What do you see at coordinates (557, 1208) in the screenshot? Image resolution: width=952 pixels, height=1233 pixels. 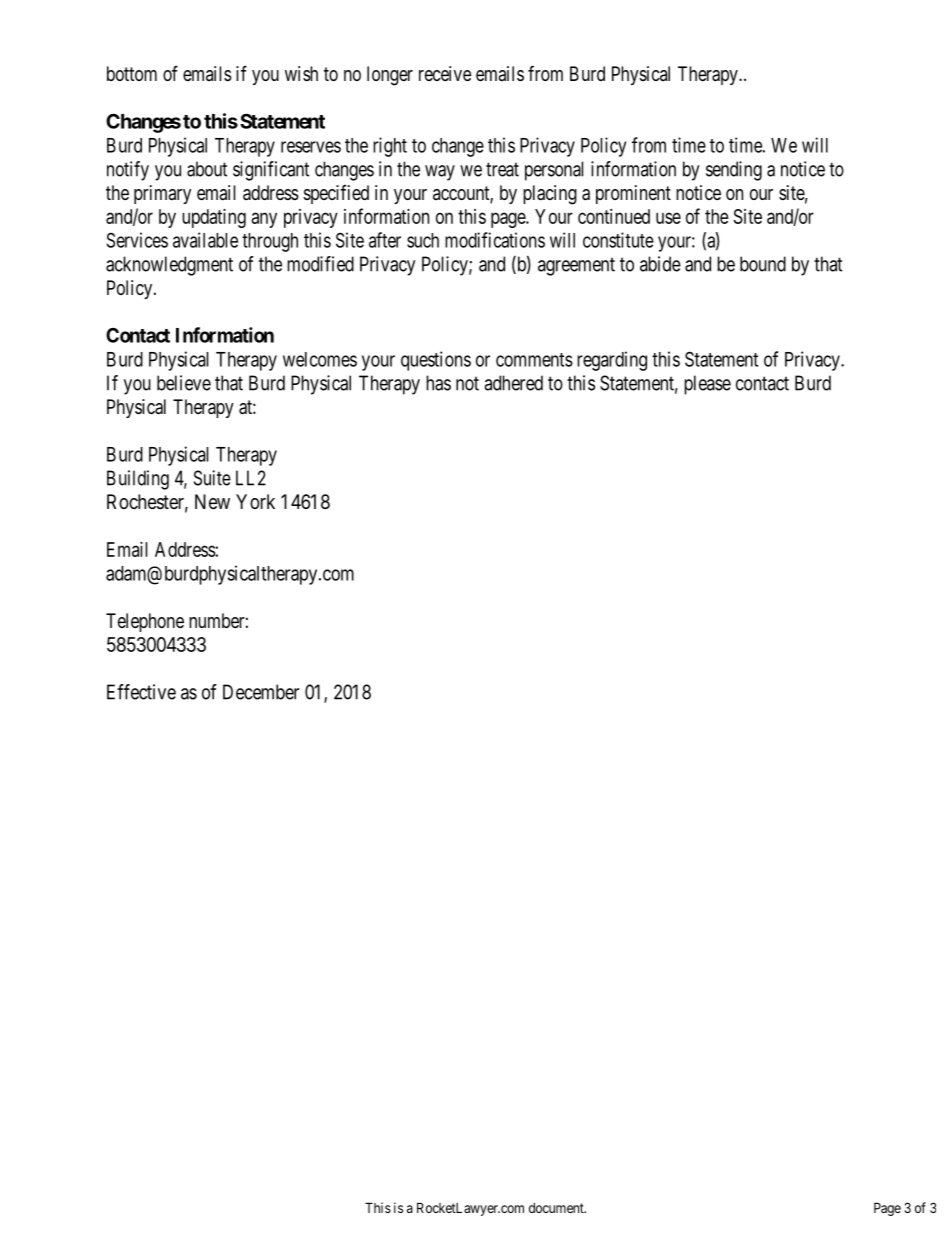 I see `document` at bounding box center [557, 1208].
